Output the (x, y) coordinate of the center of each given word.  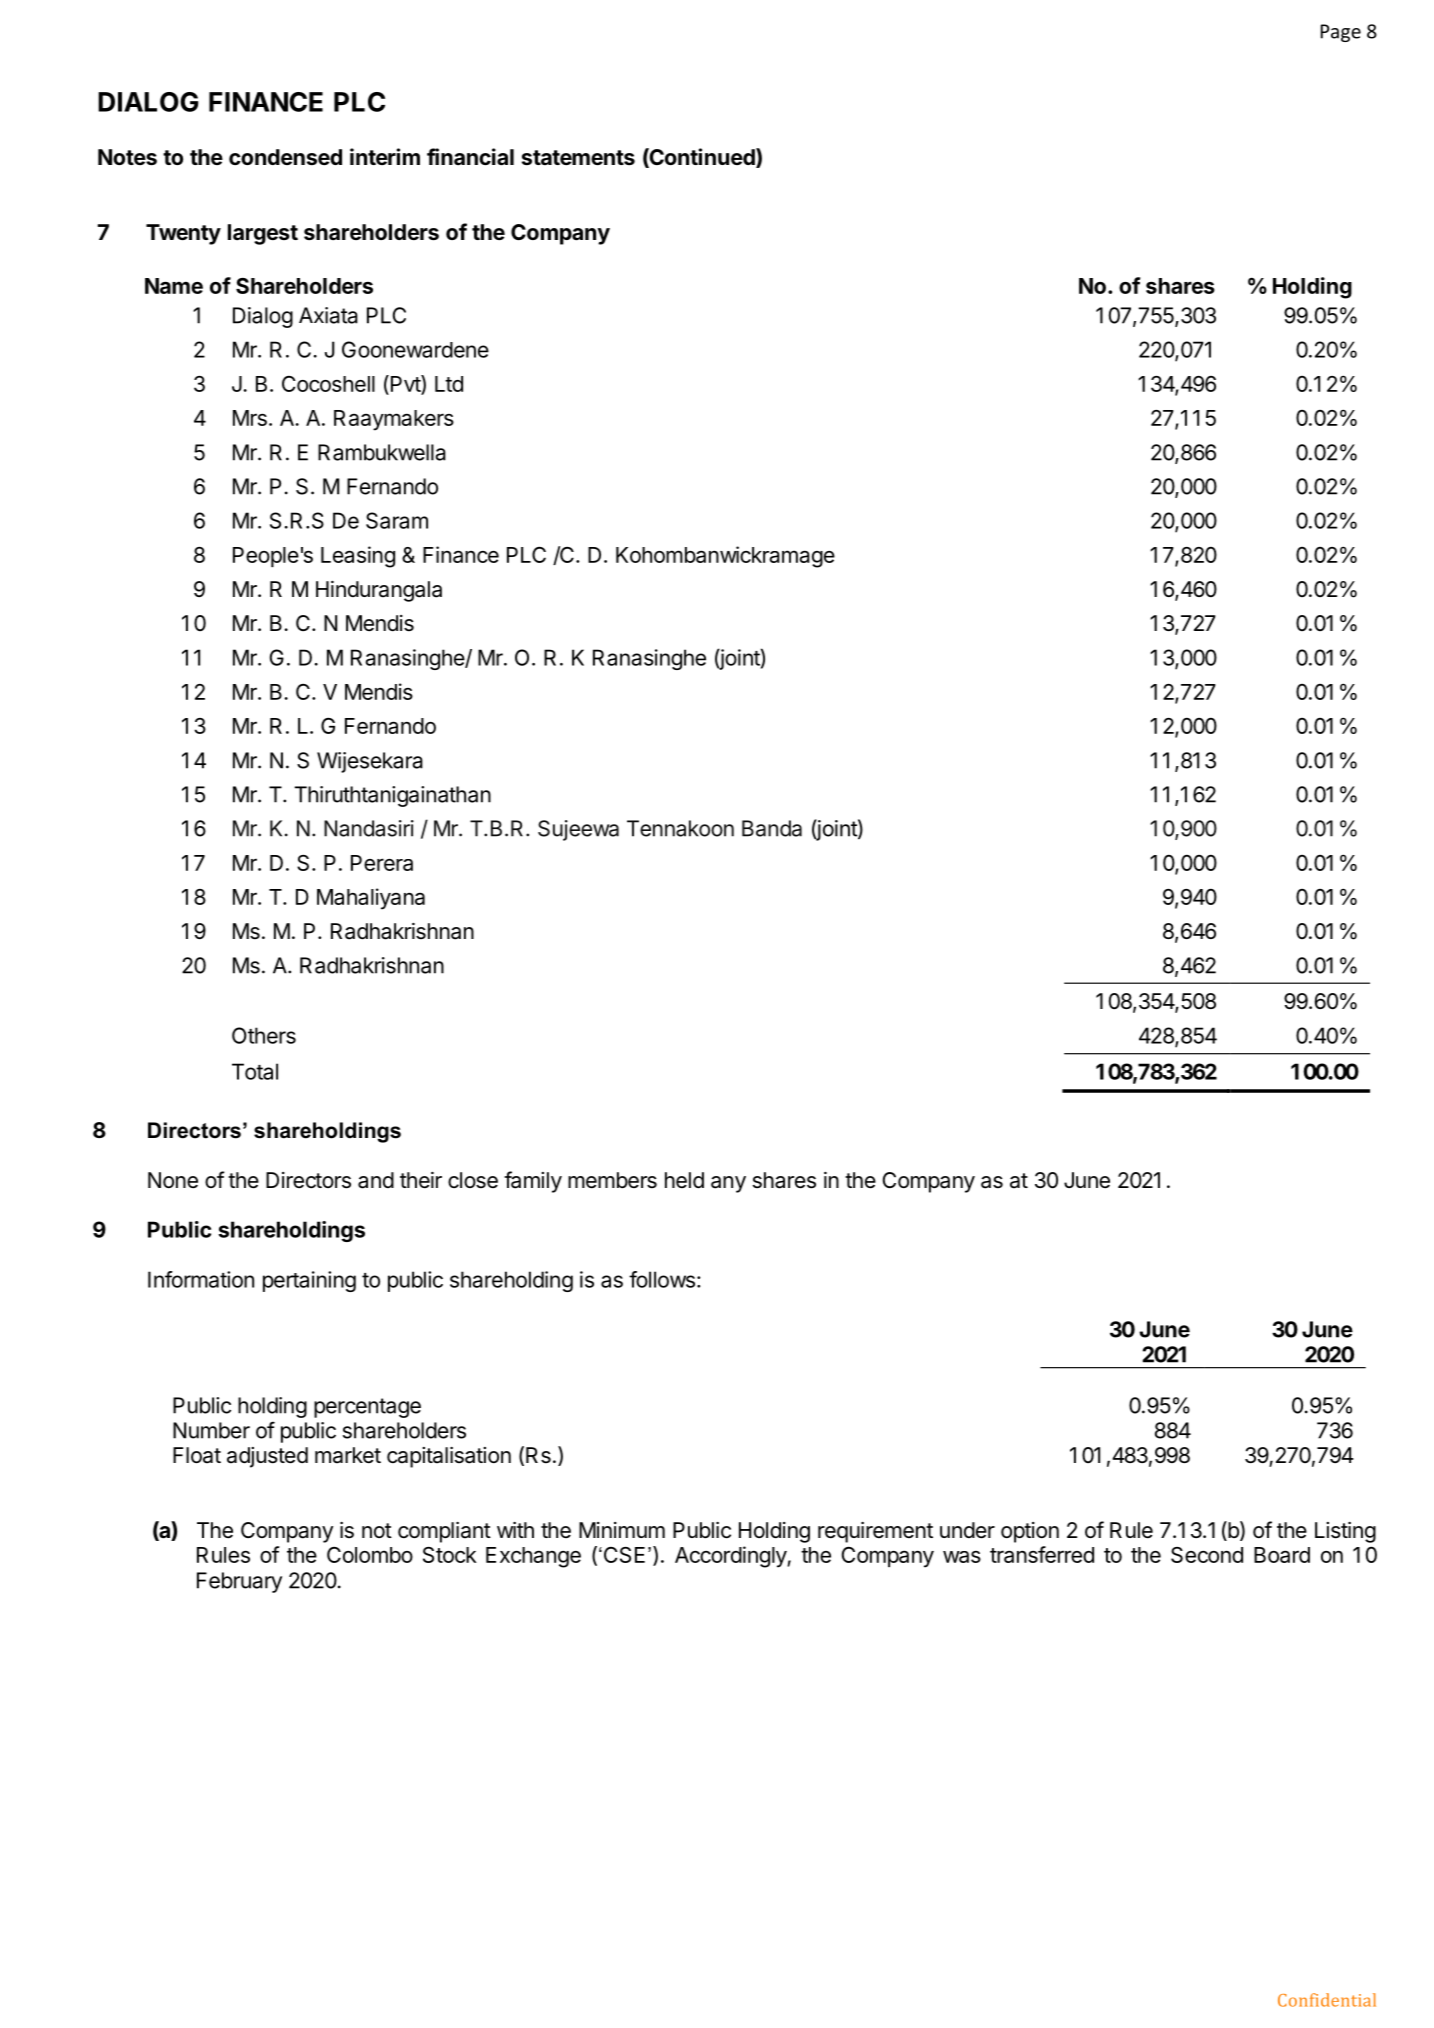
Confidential (1327, 2000)
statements (578, 158)
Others (264, 1035)
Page (1341, 33)
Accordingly (731, 1557)
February (239, 1582)
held (684, 1180)
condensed (285, 157)
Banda (772, 828)
